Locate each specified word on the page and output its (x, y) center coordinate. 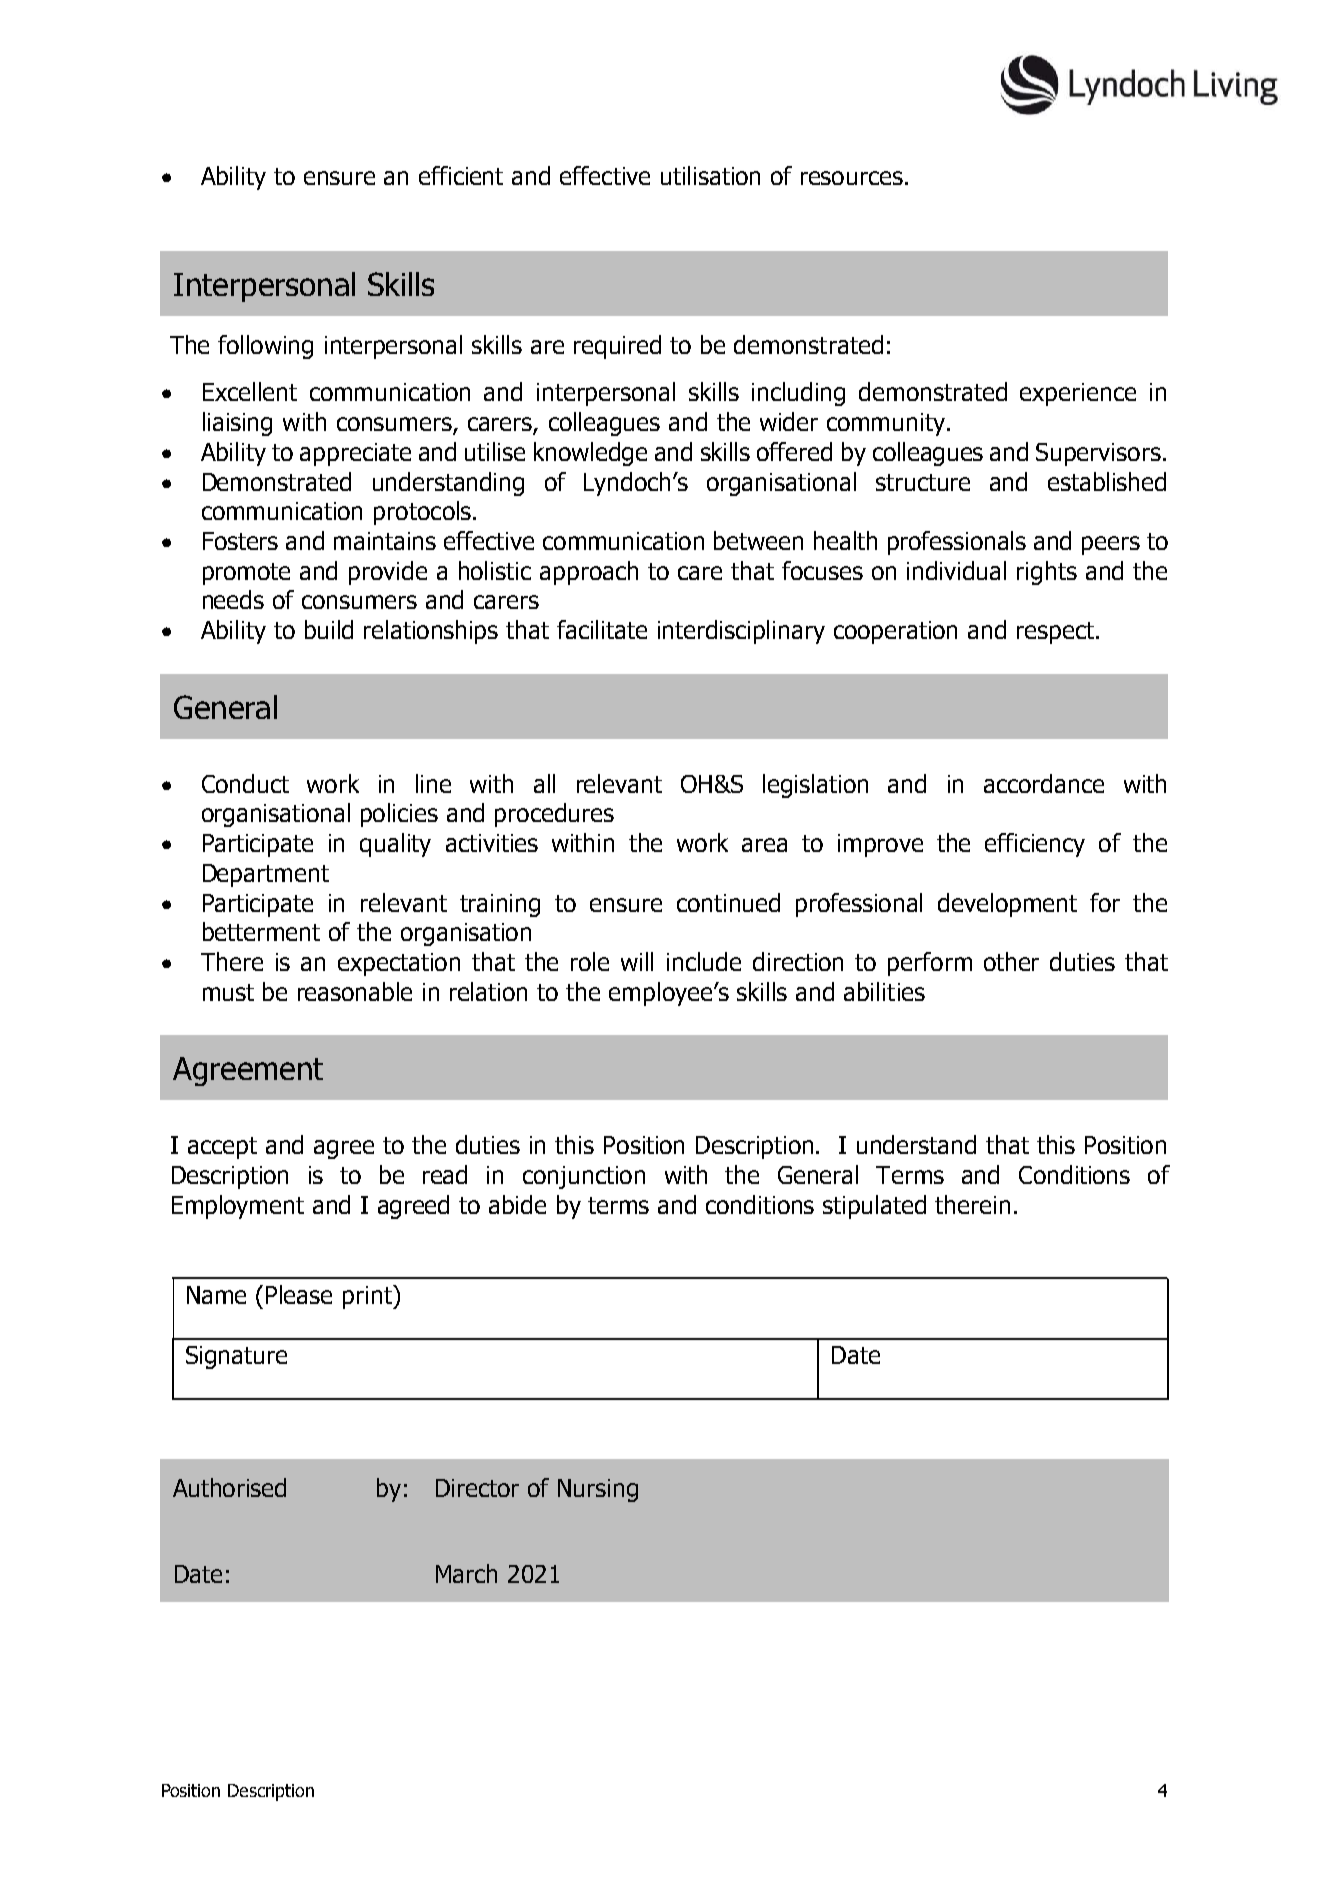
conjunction (584, 1177)
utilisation (710, 175)
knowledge (590, 454)
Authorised (229, 1487)
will (637, 961)
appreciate (355, 454)
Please (299, 1294)
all (544, 783)
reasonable (355, 991)
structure (923, 482)
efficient (461, 175)
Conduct (245, 783)
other (1011, 961)
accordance (1044, 783)
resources (852, 178)
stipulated (874, 1207)
